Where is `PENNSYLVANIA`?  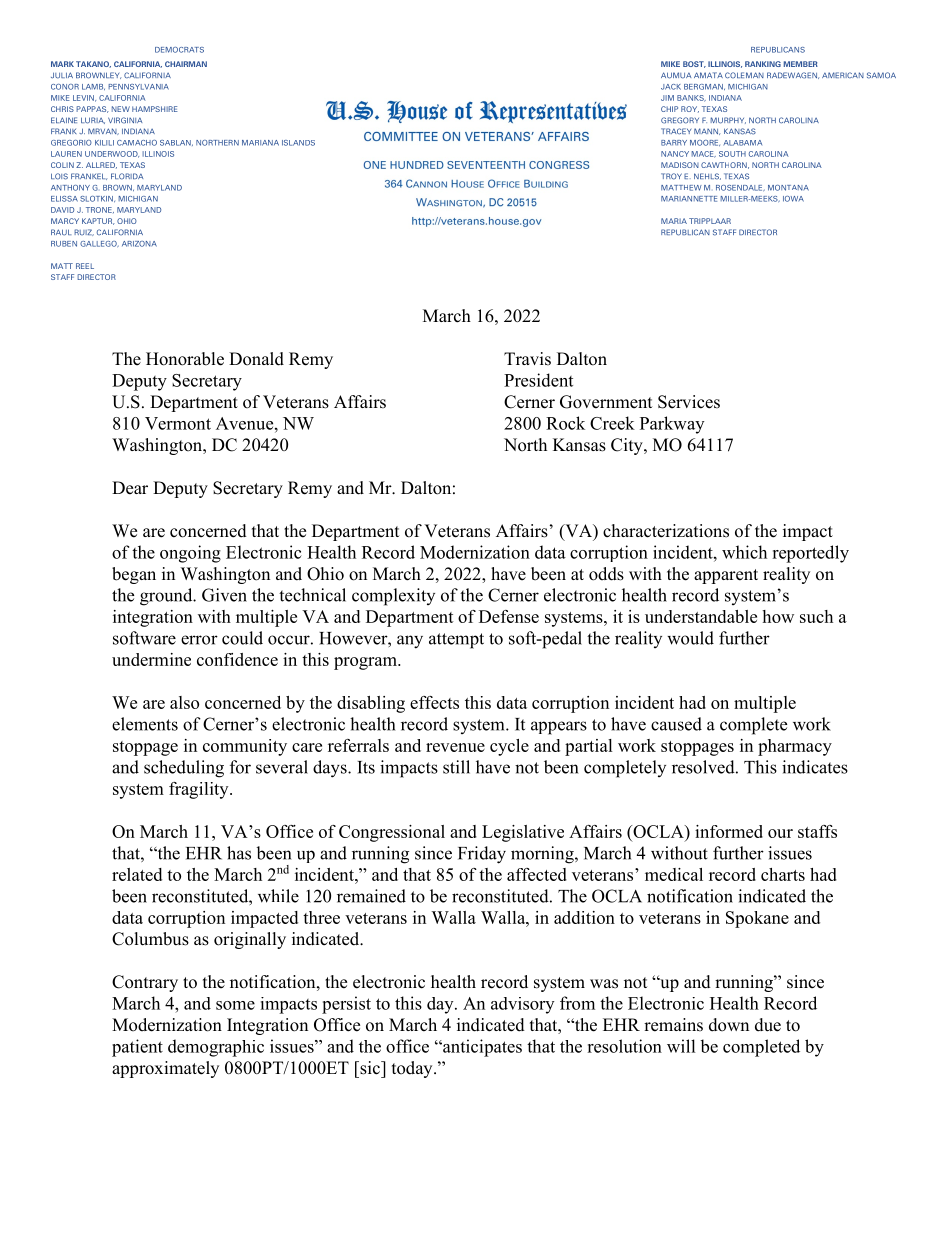
PENNSYLVANIA is located at coordinates (138, 87).
